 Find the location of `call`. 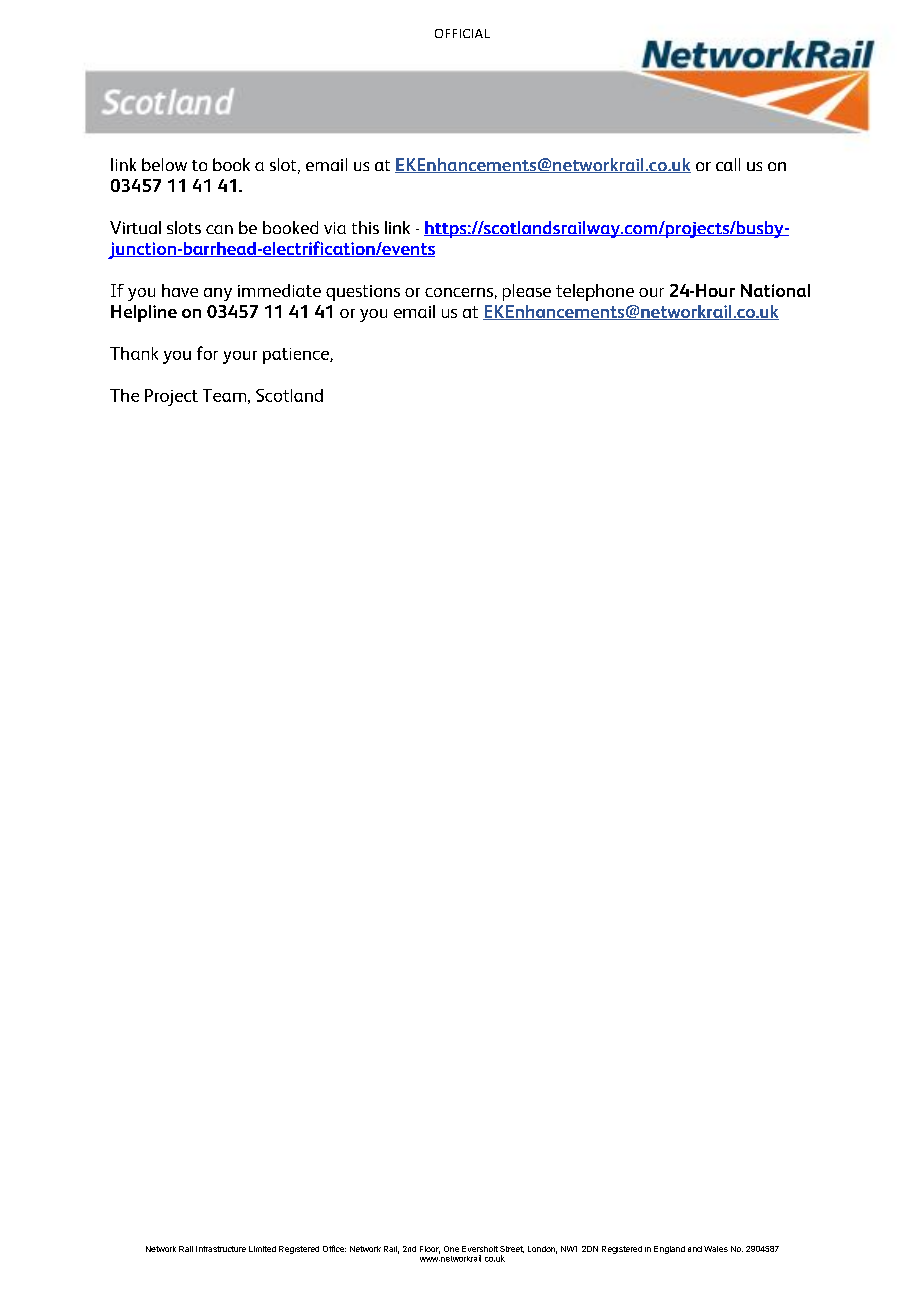

call is located at coordinates (728, 164).
